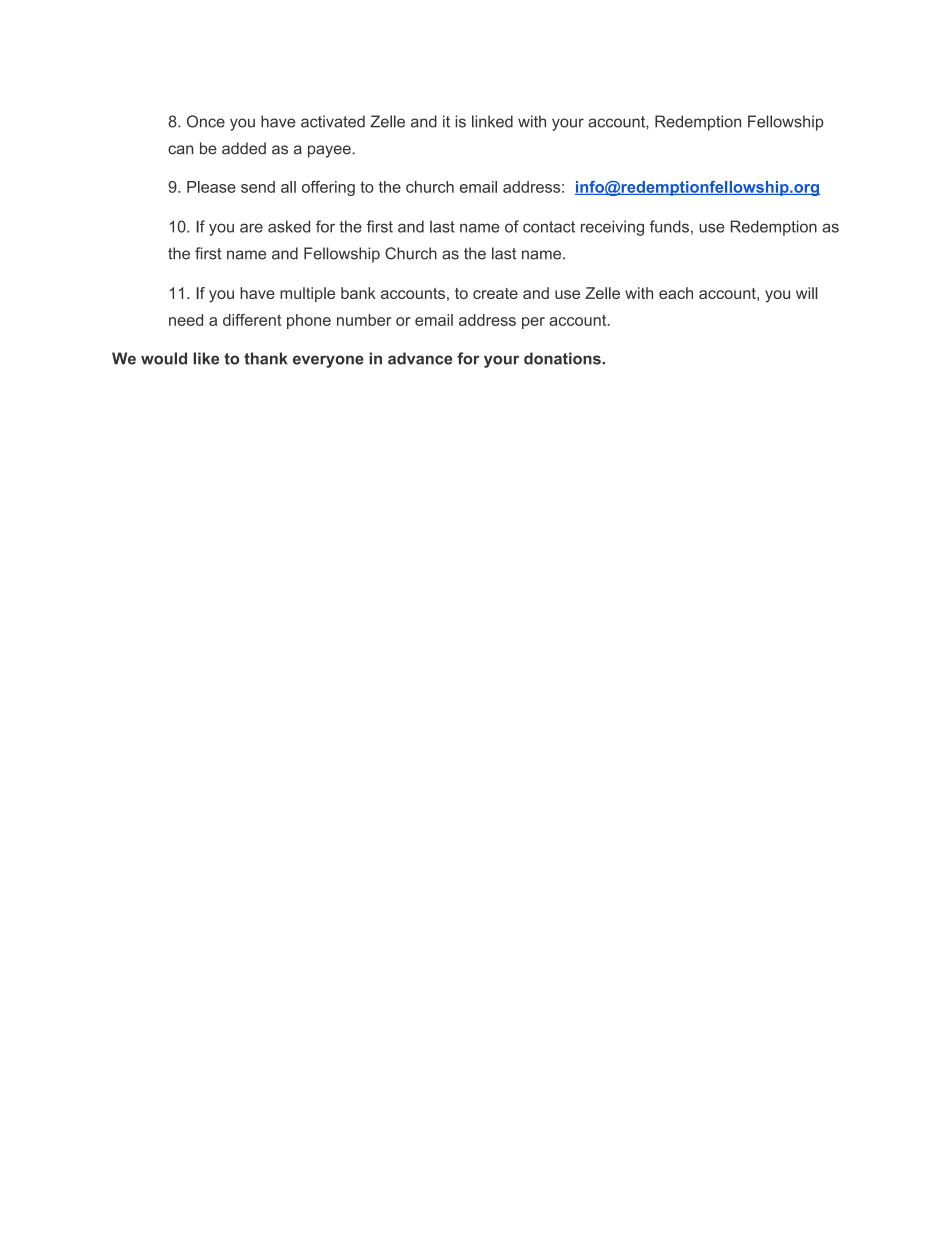 This page has width=952, height=1233. What do you see at coordinates (258, 187) in the page?
I see `send` at bounding box center [258, 187].
